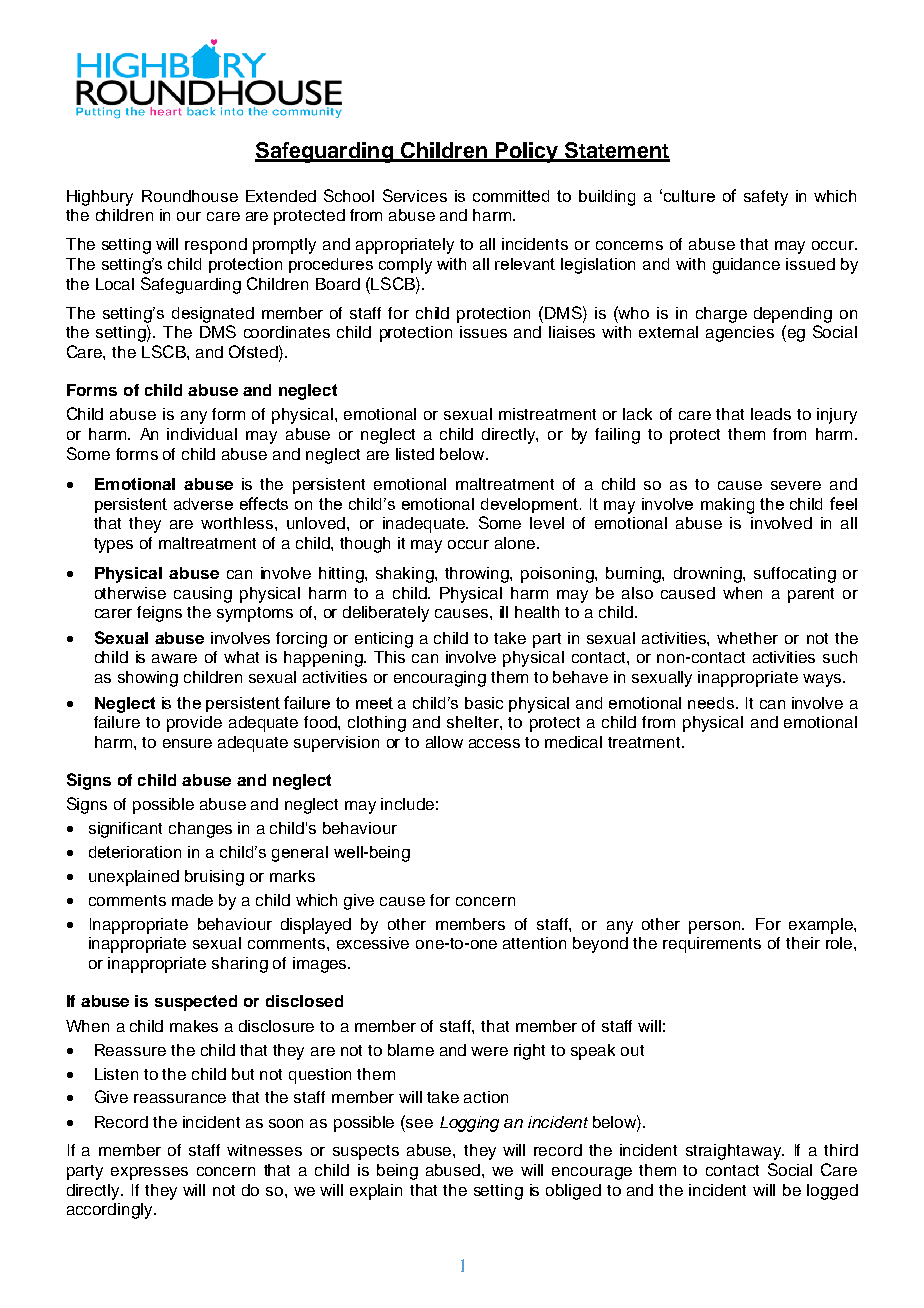 The width and height of the screenshot is (924, 1308). I want to click on safety, so click(766, 198).
